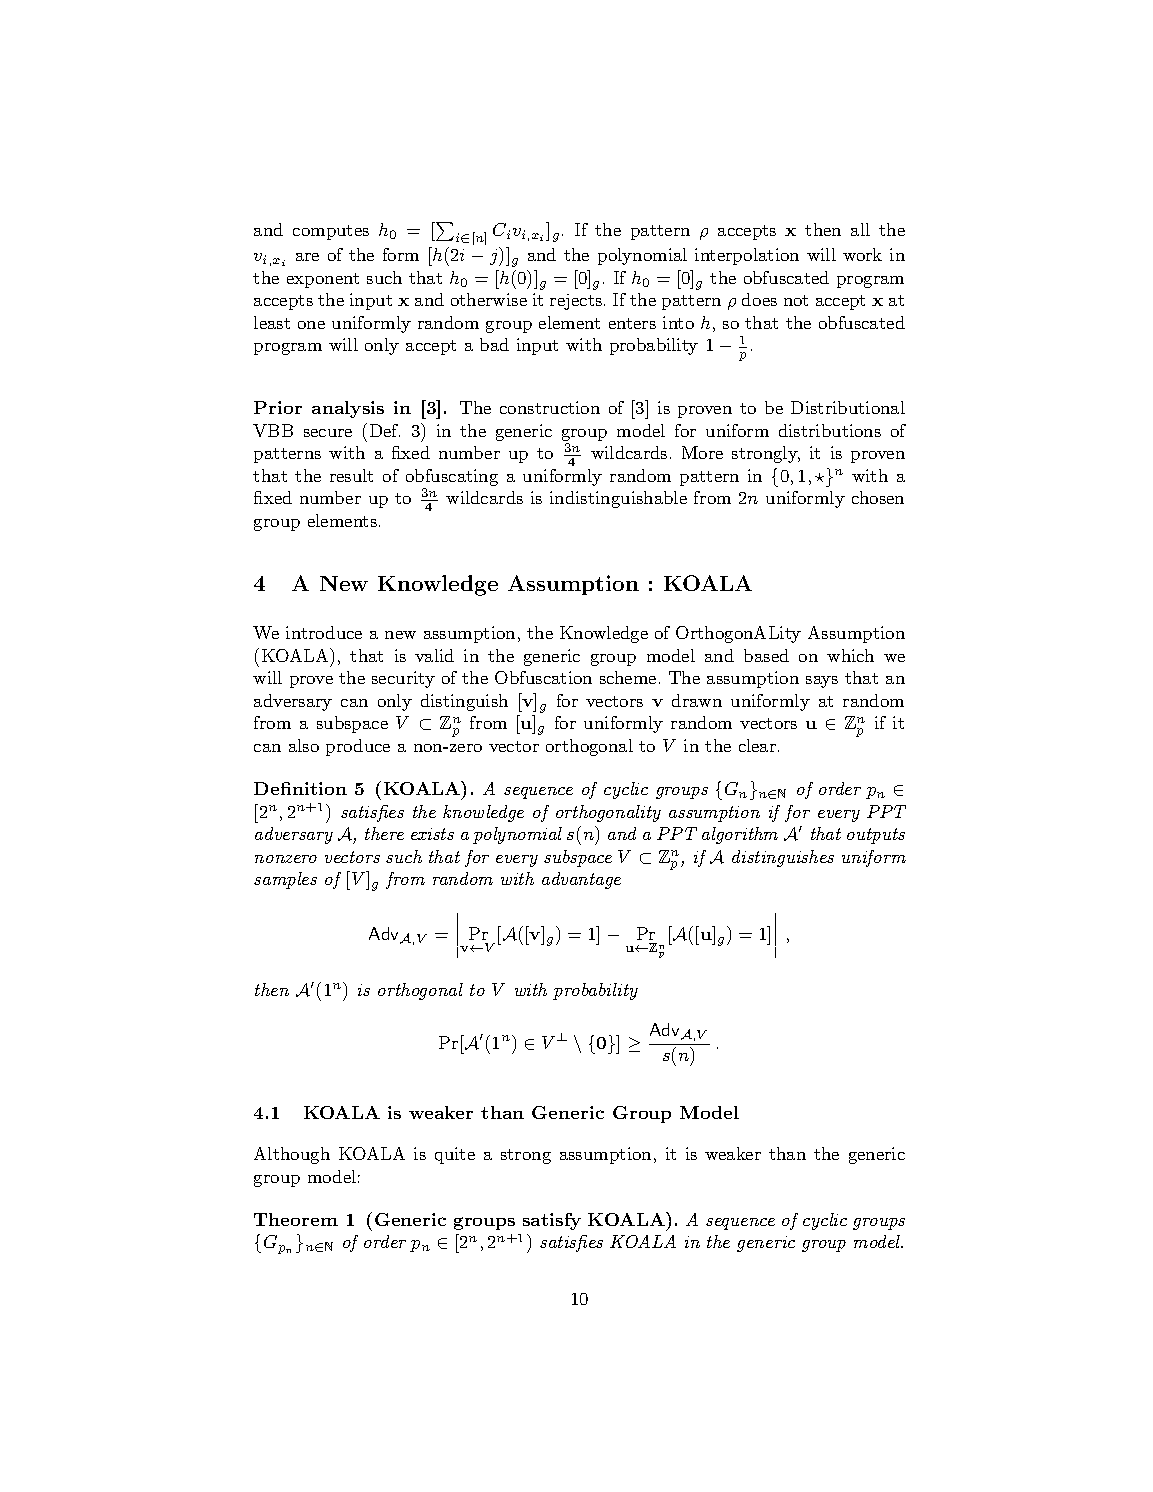  Describe the element at coordinates (296, 1219) in the page. I see `Theorem` at that location.
